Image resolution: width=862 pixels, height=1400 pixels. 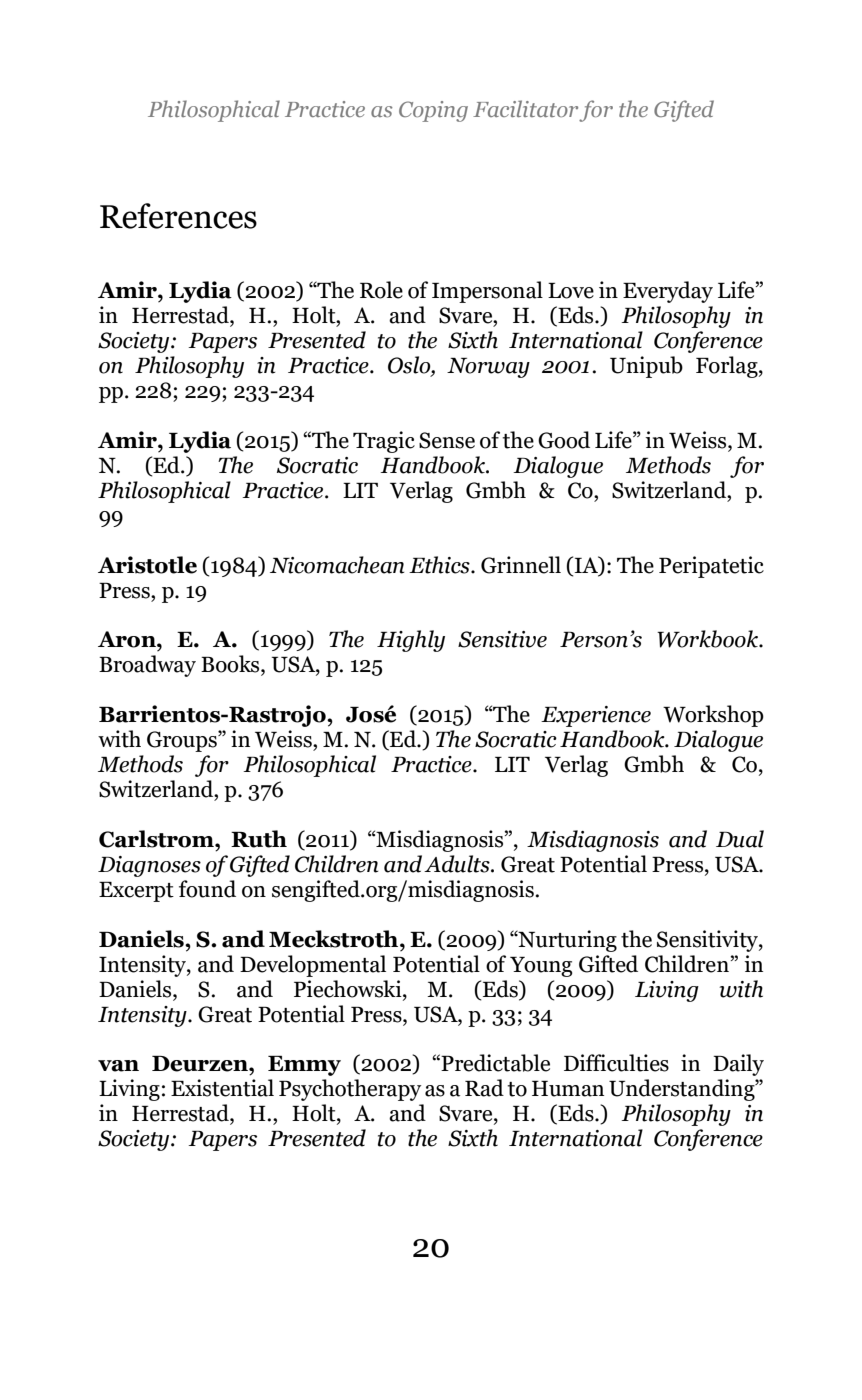 What do you see at coordinates (711, 567) in the image?
I see `Peripatetic` at bounding box center [711, 567].
